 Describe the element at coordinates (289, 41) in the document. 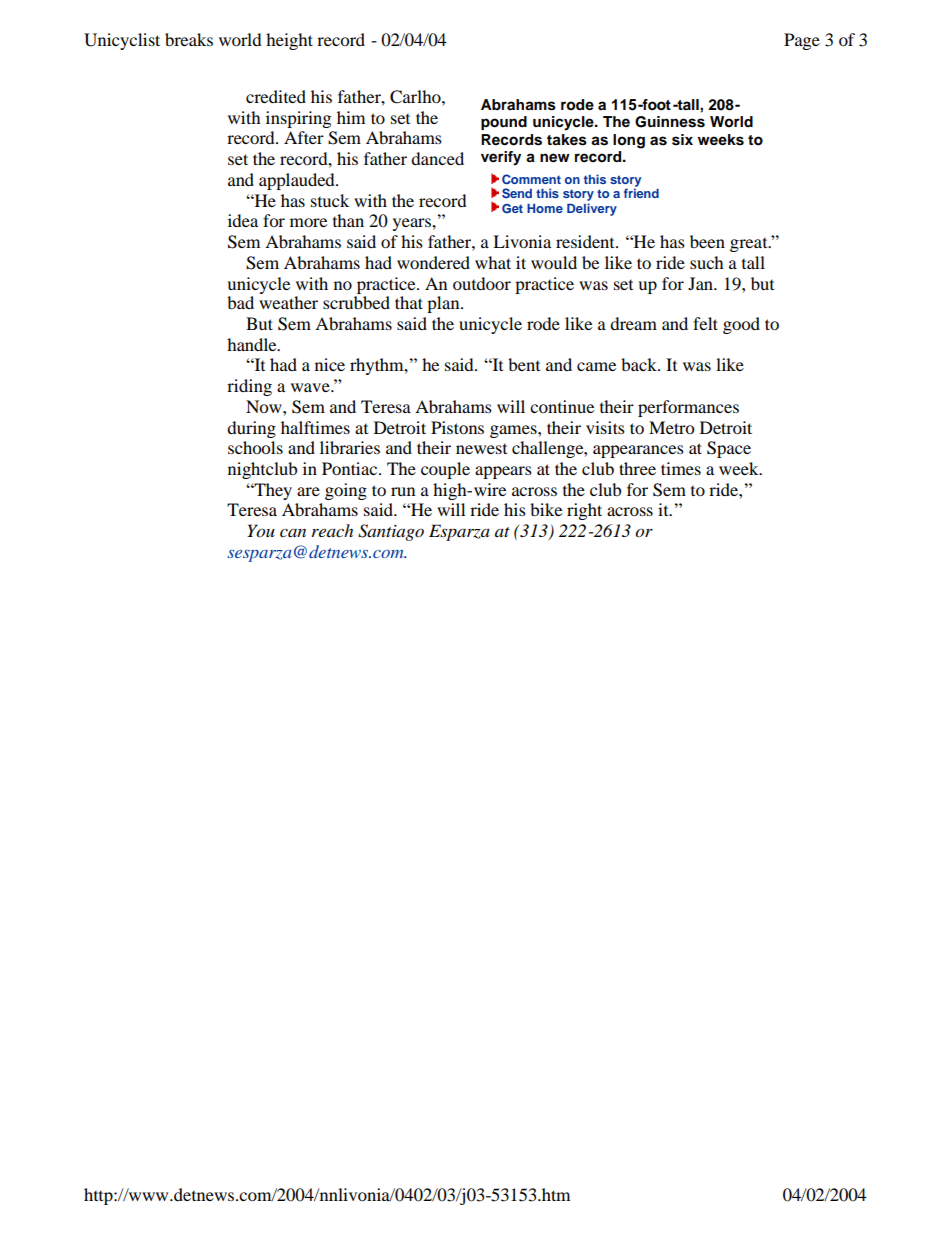

I see `height` at that location.
